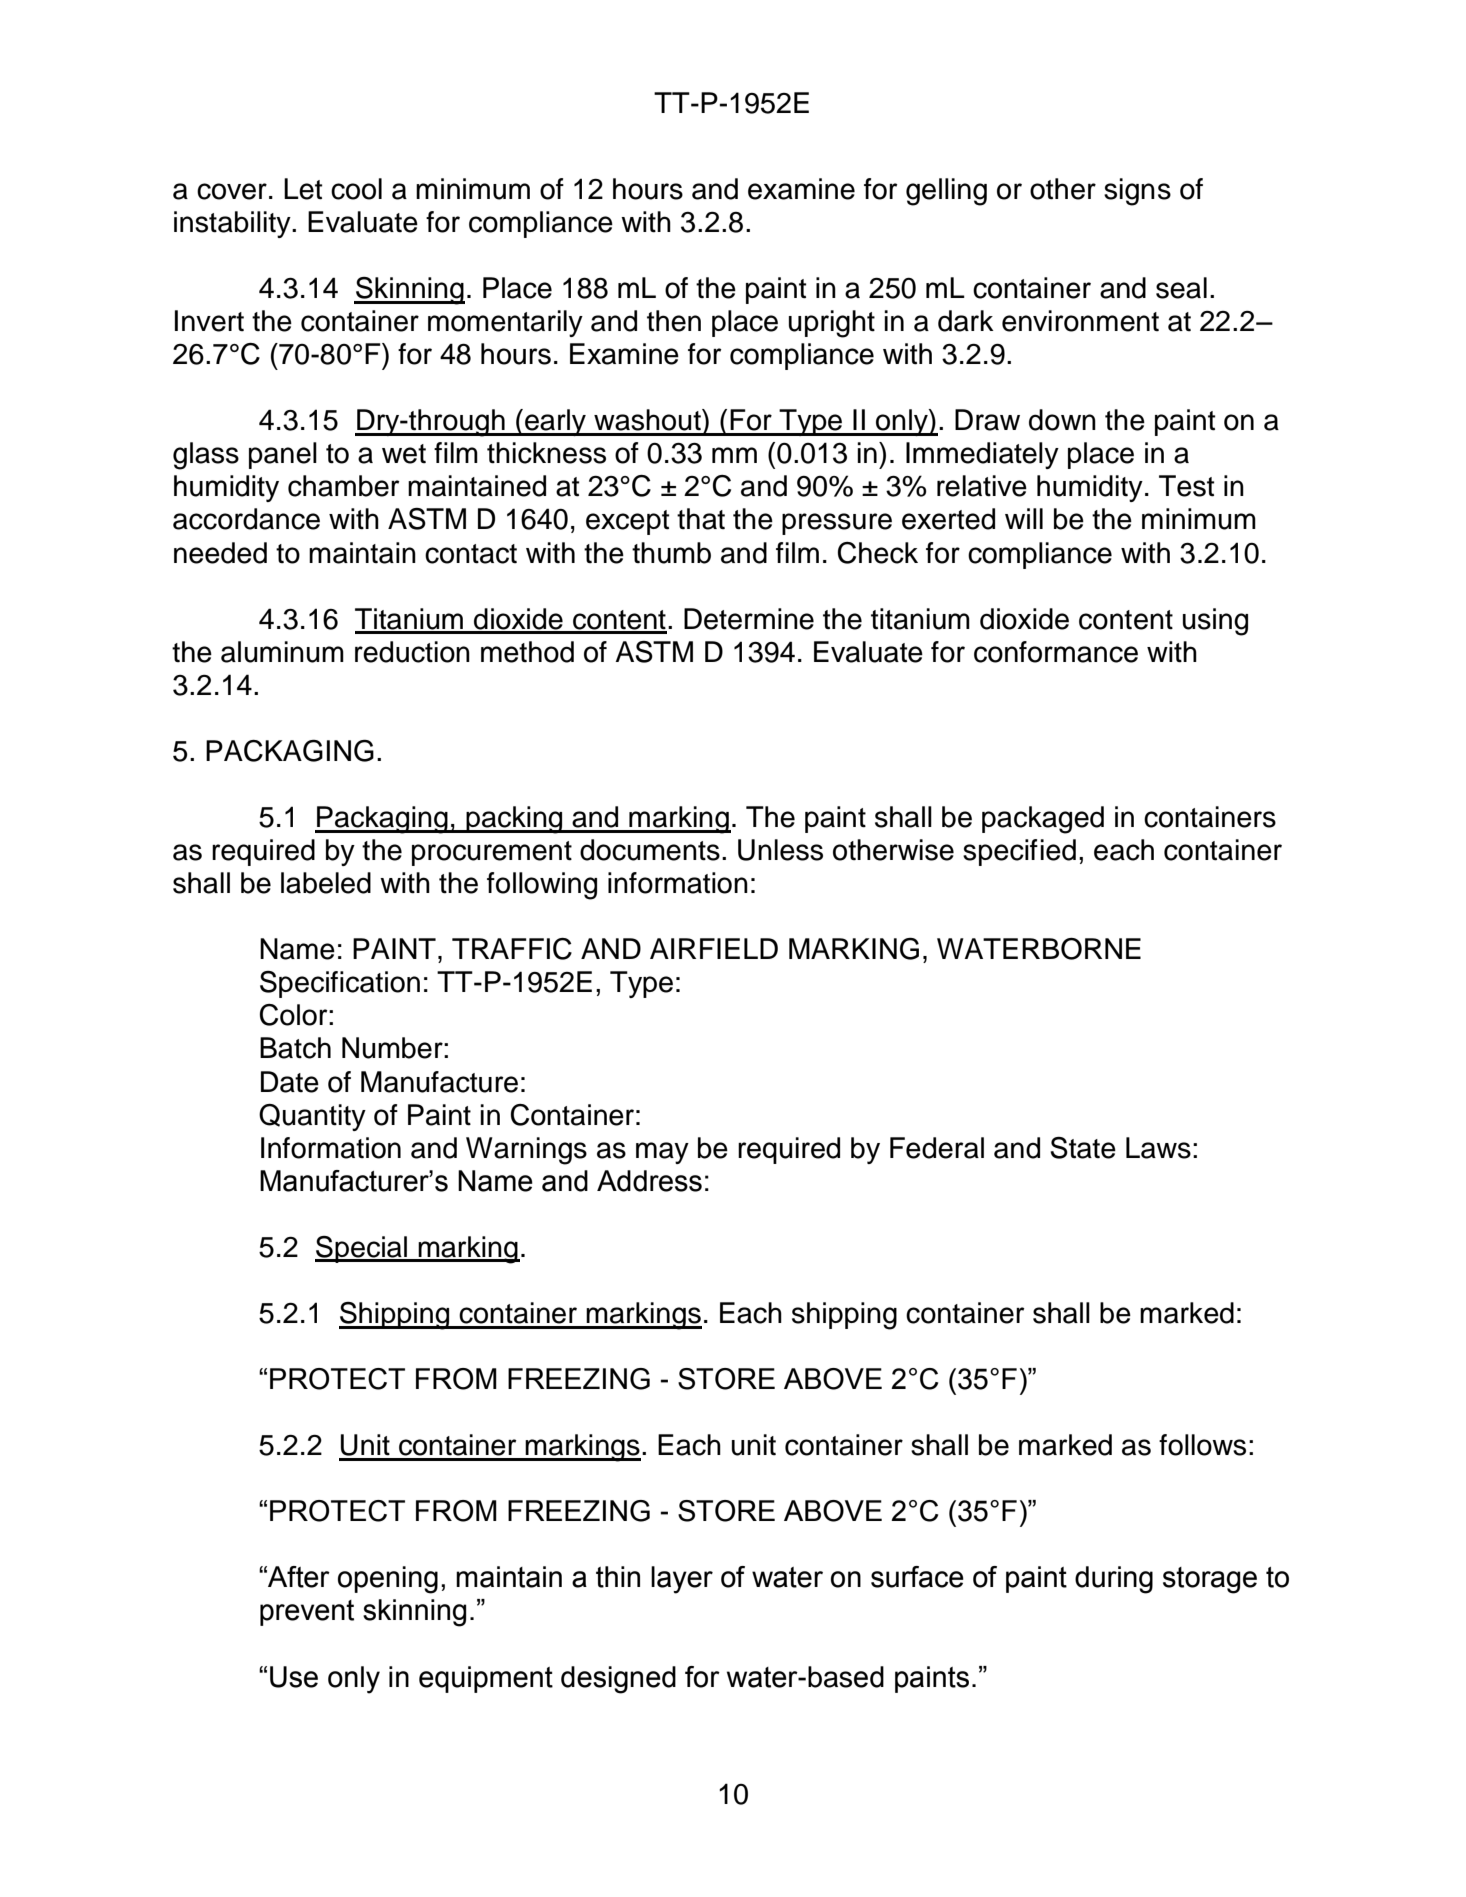 The width and height of the screenshot is (1466, 1897). What do you see at coordinates (326, 883) in the screenshot?
I see `labeled` at bounding box center [326, 883].
